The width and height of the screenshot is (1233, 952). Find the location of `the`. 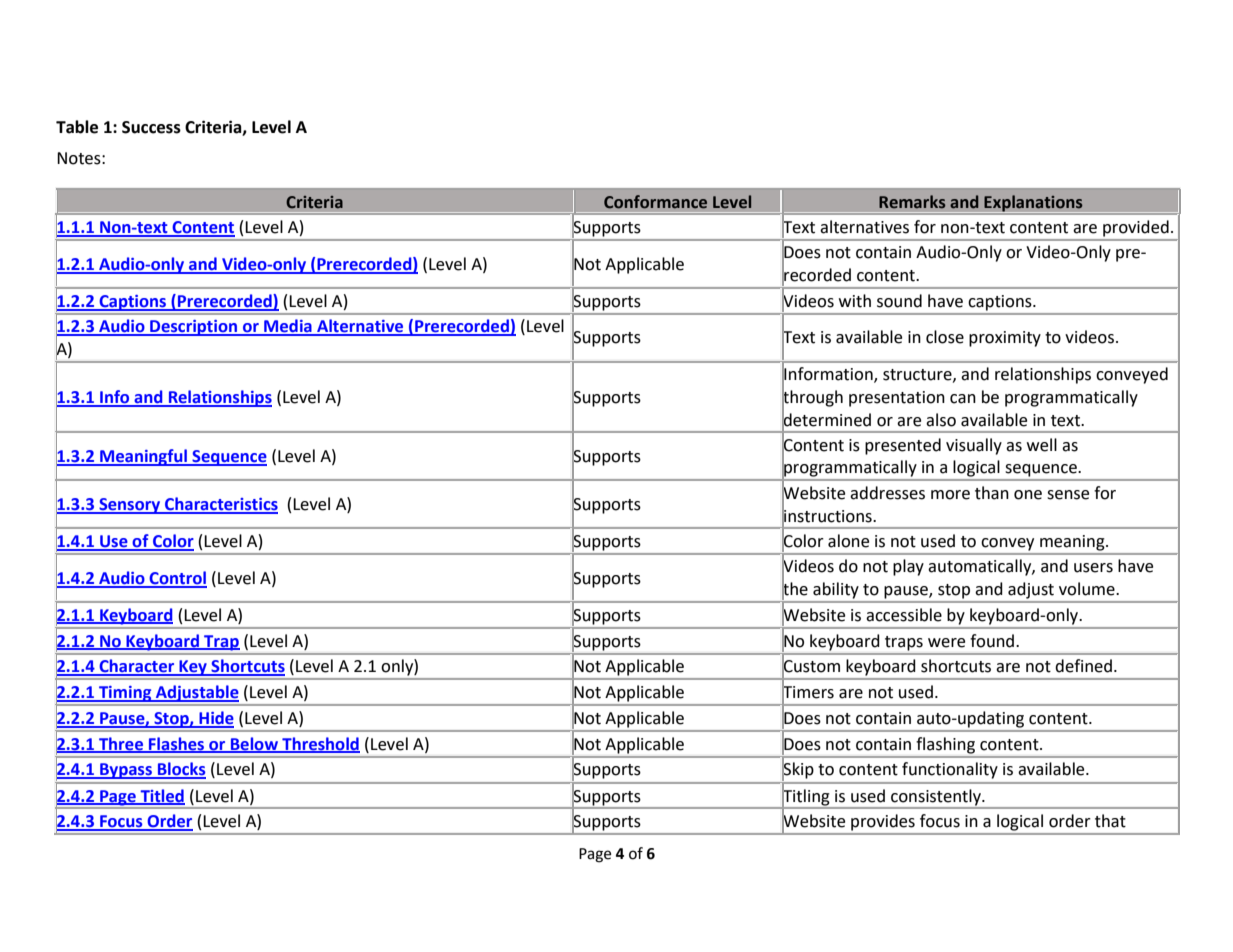

the is located at coordinates (795, 589).
